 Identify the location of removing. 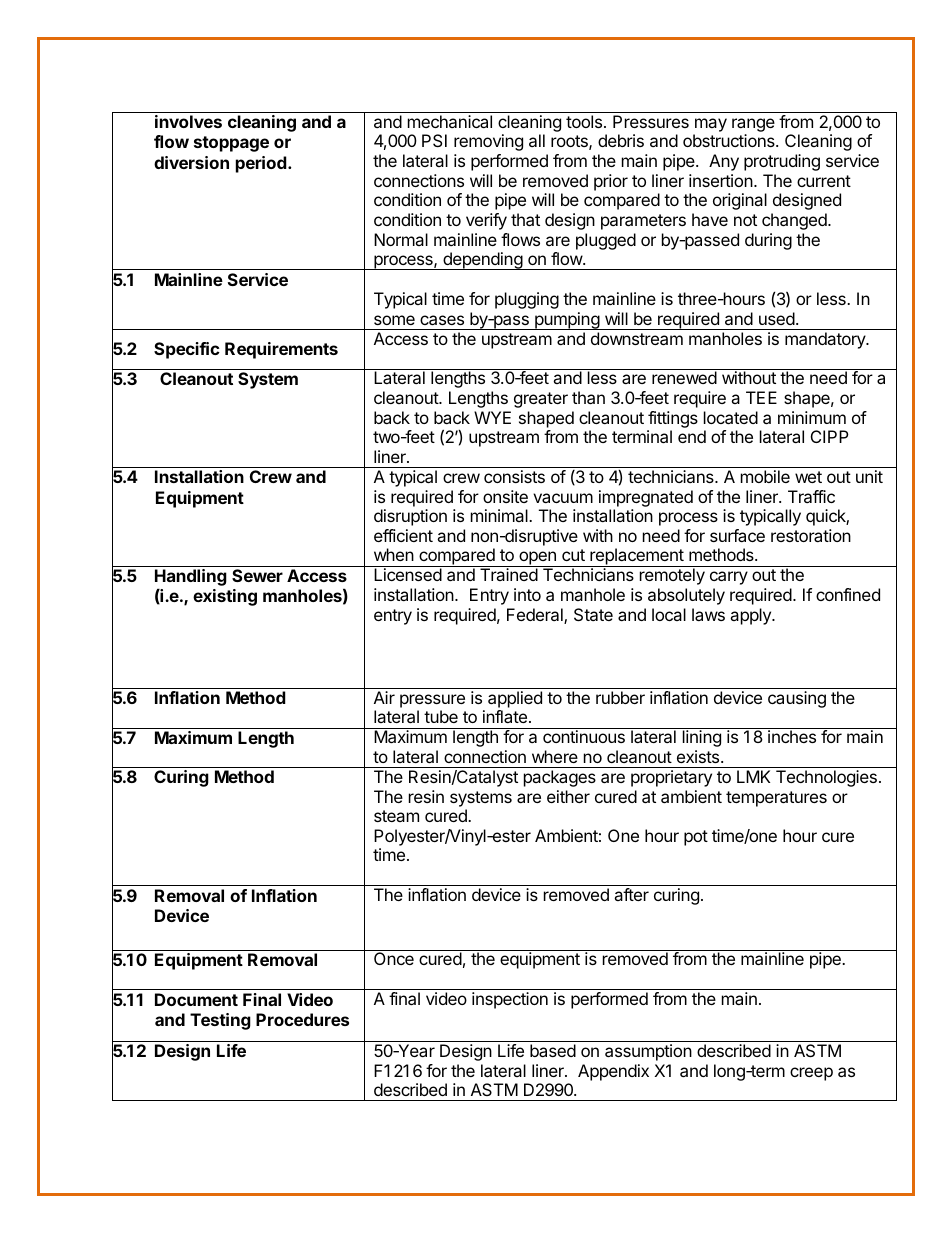
(488, 142).
